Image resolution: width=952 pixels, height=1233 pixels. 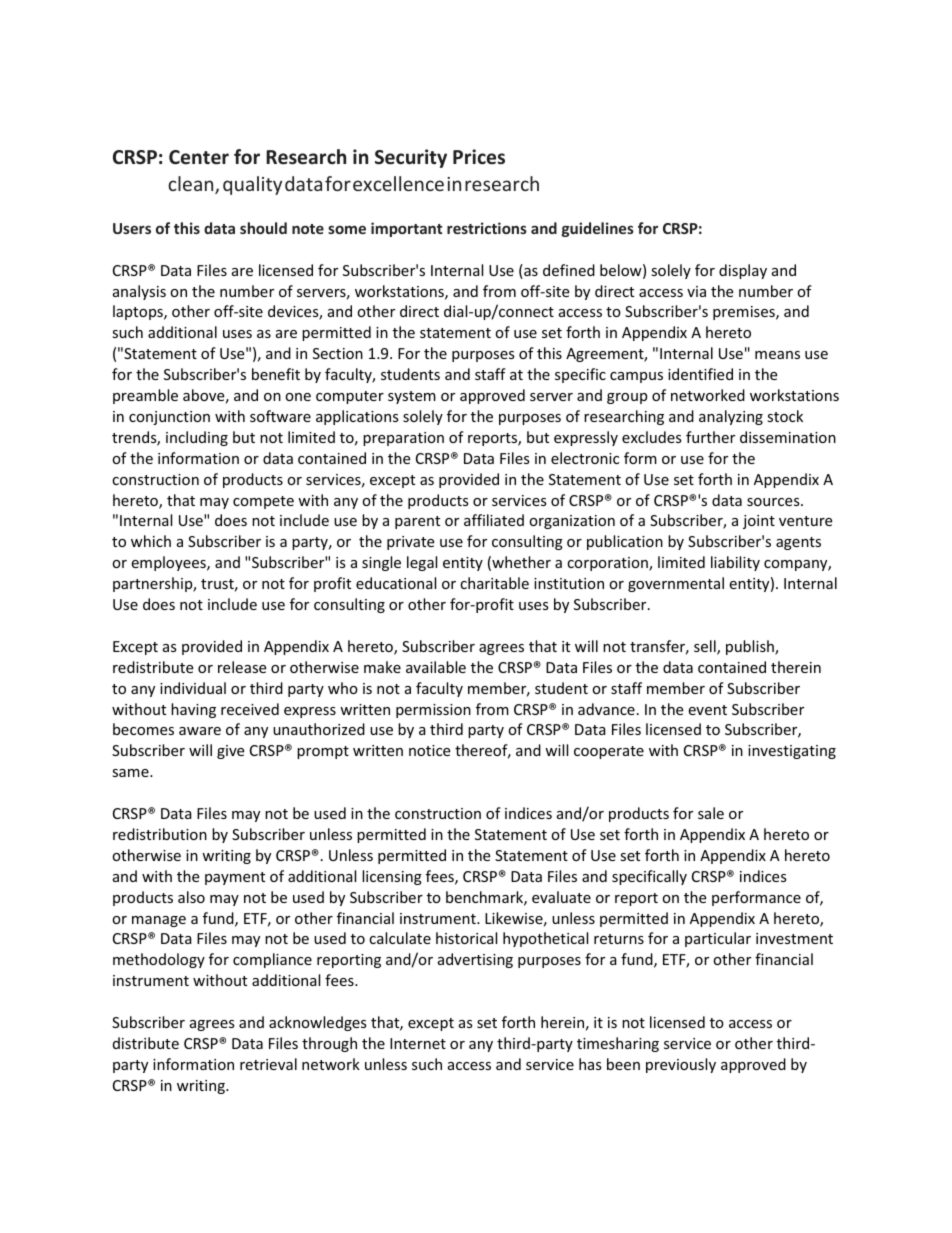 What do you see at coordinates (242, 667) in the screenshot?
I see `release` at bounding box center [242, 667].
